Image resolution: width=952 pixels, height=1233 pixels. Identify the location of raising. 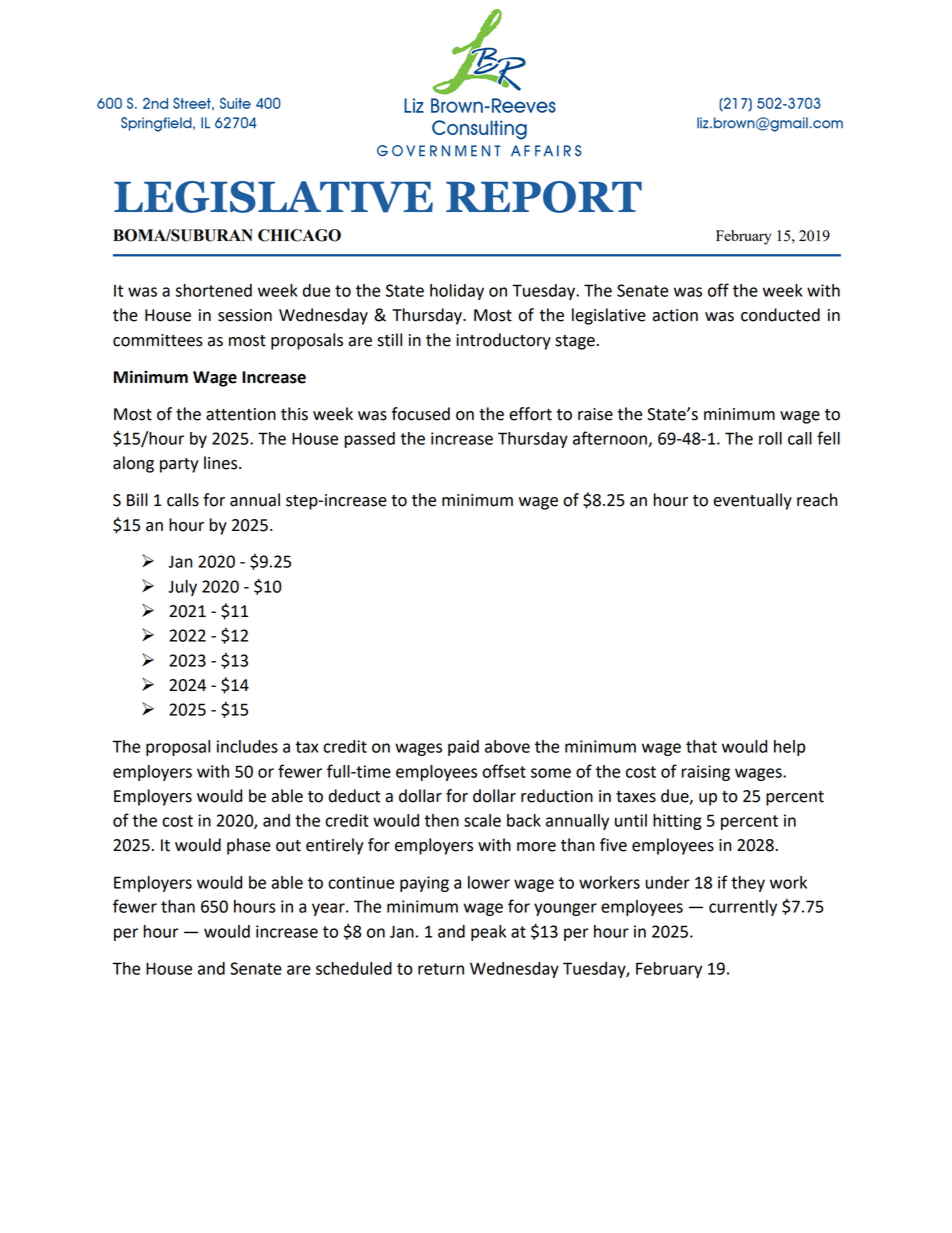
(706, 773).
